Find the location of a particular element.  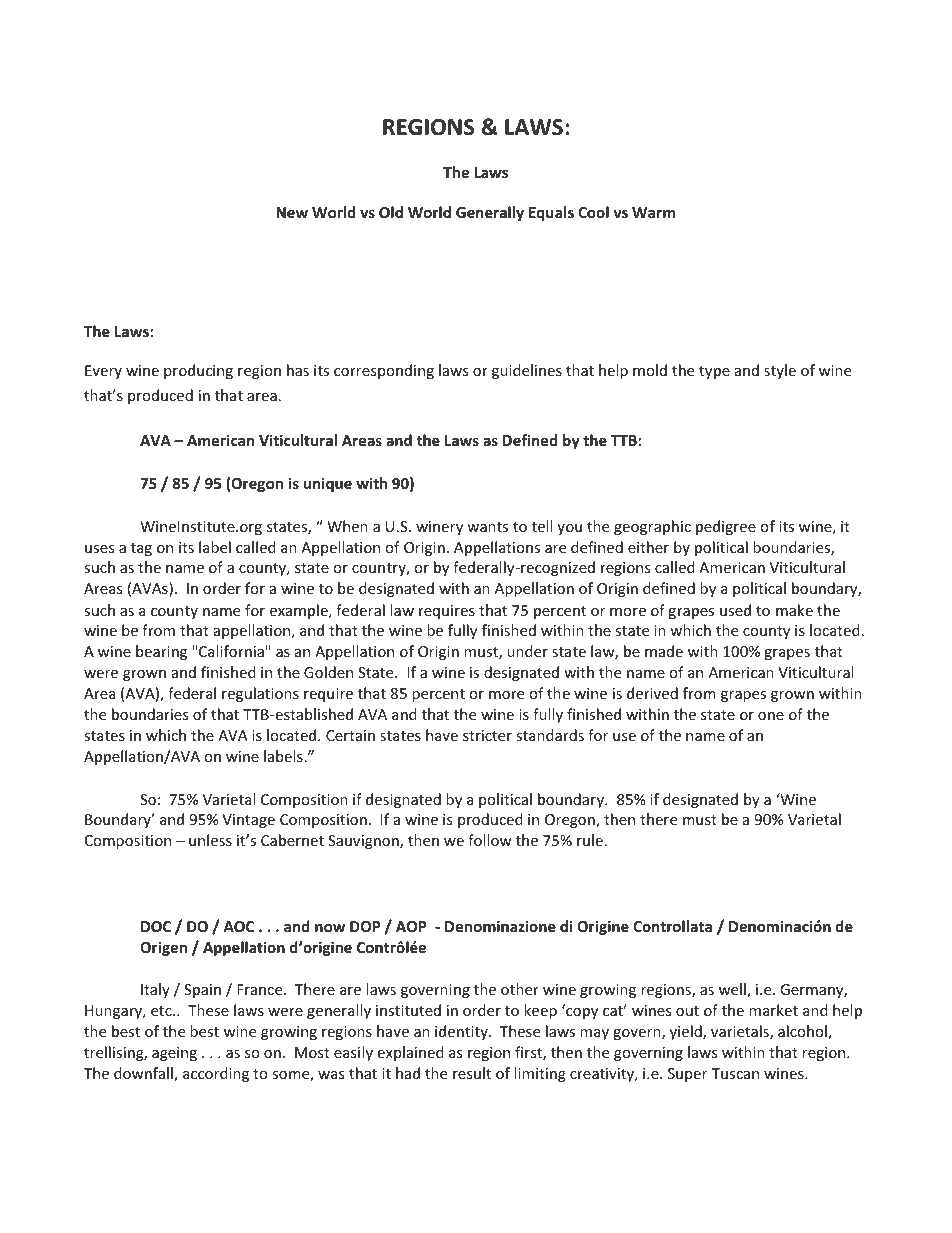

Equals is located at coordinates (551, 213).
